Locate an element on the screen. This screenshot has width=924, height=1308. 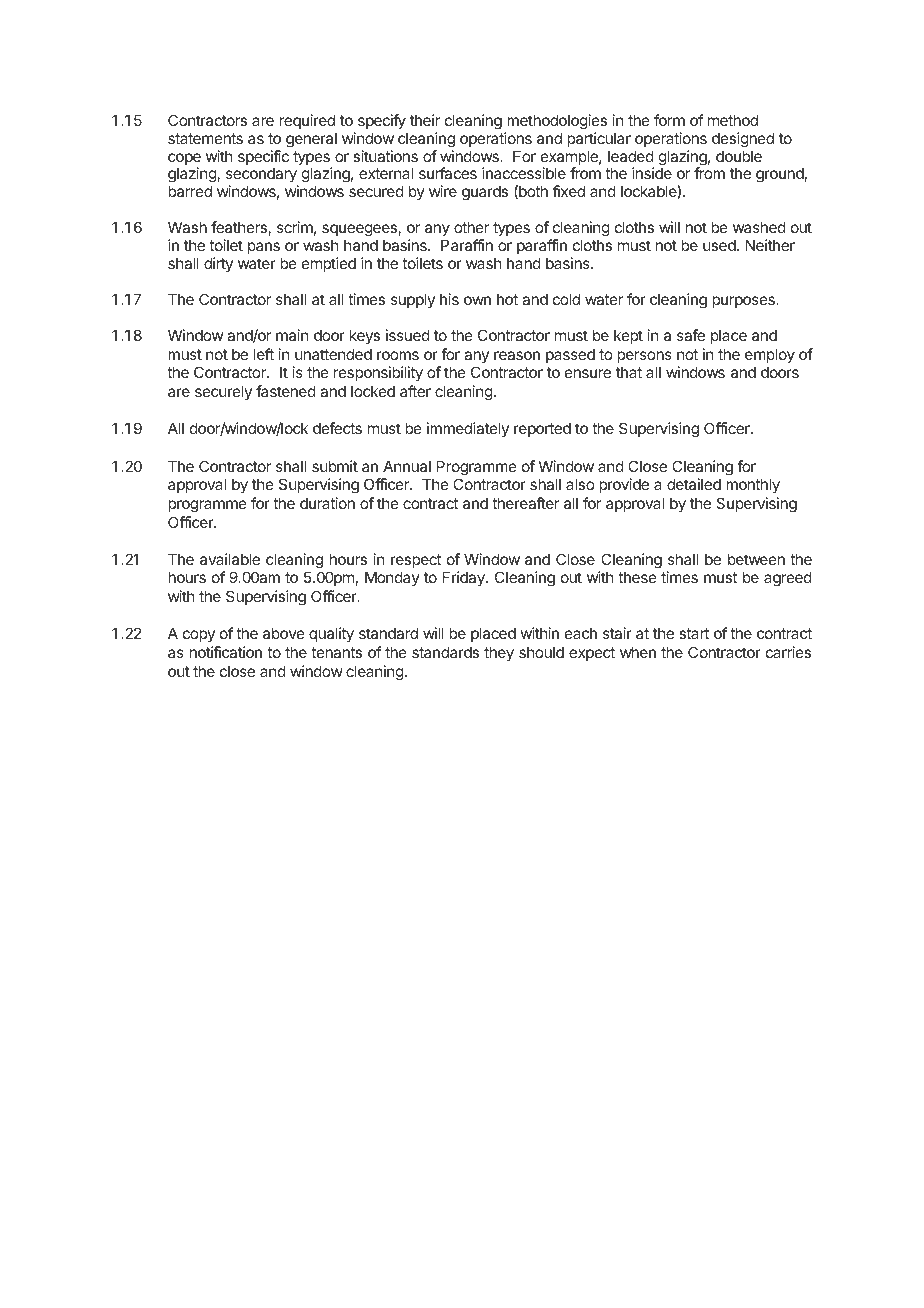
other is located at coordinates (471, 227).
